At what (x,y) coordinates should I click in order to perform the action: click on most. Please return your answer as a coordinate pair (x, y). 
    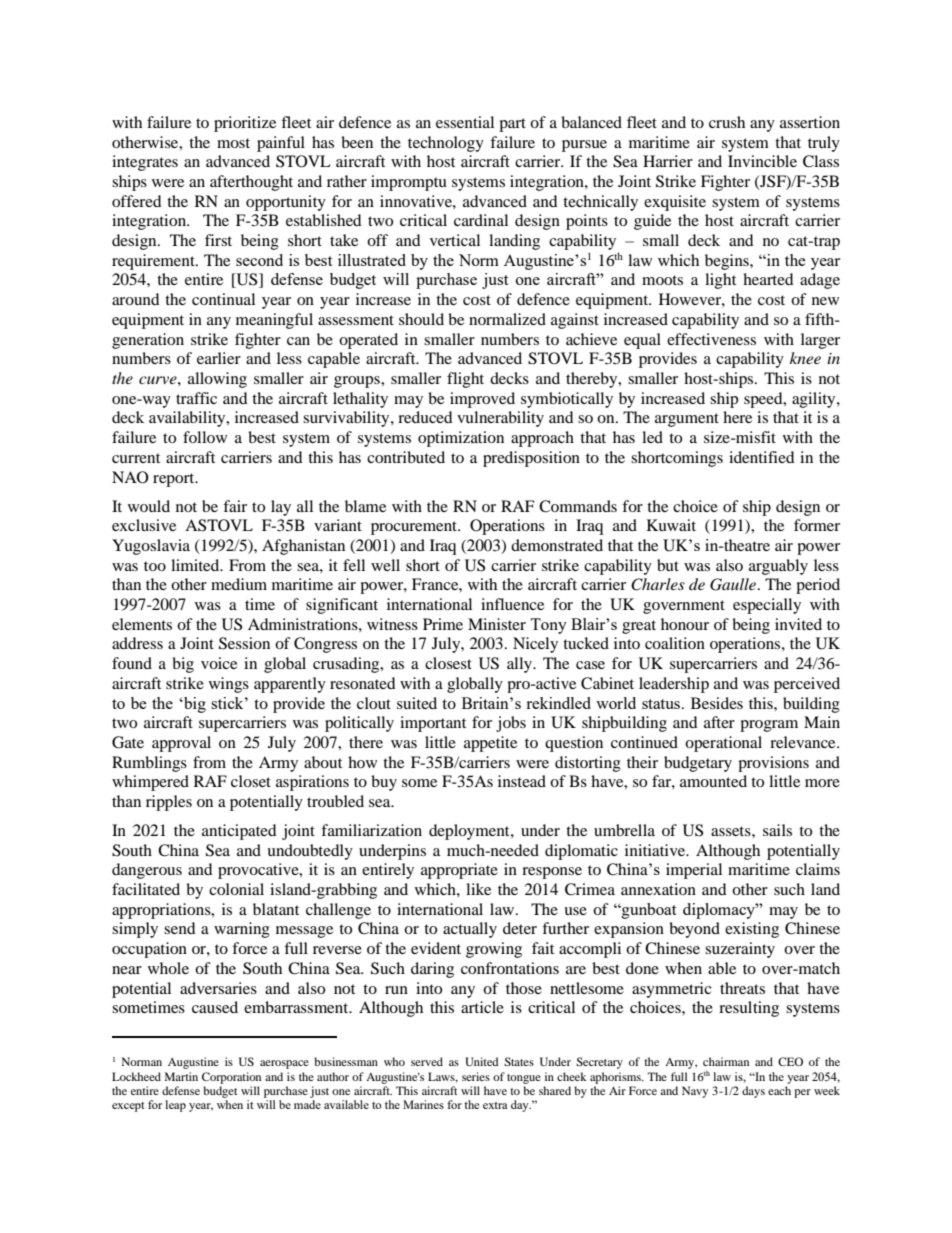
    Looking at the image, I should click on (233, 143).
